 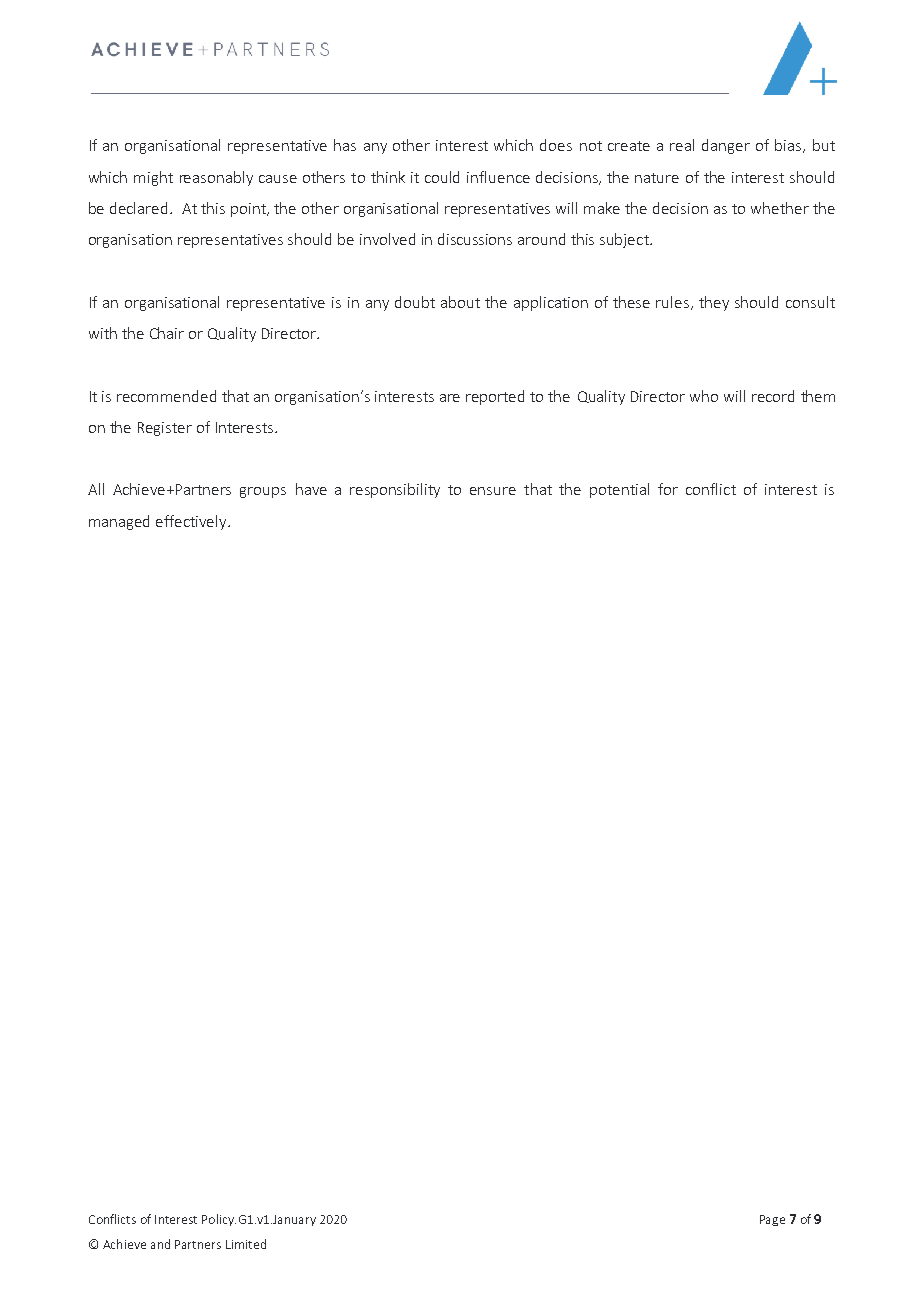 I want to click on and, so click(x=160, y=1244).
